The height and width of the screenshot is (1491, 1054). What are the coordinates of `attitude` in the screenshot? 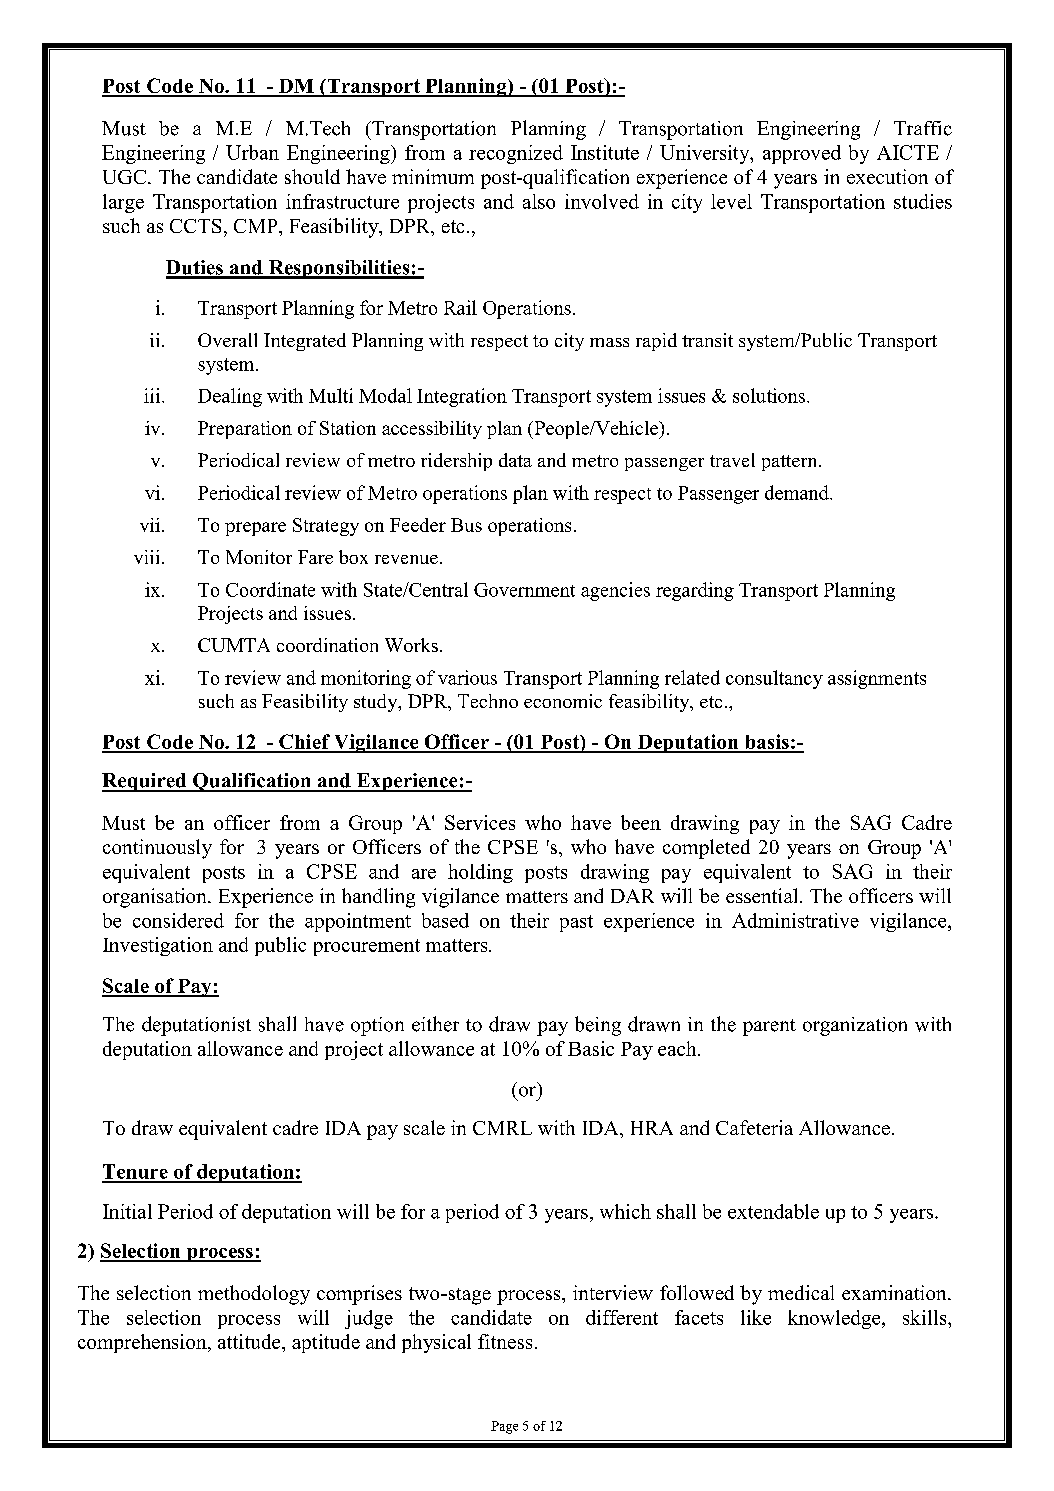 It's located at (250, 1341).
